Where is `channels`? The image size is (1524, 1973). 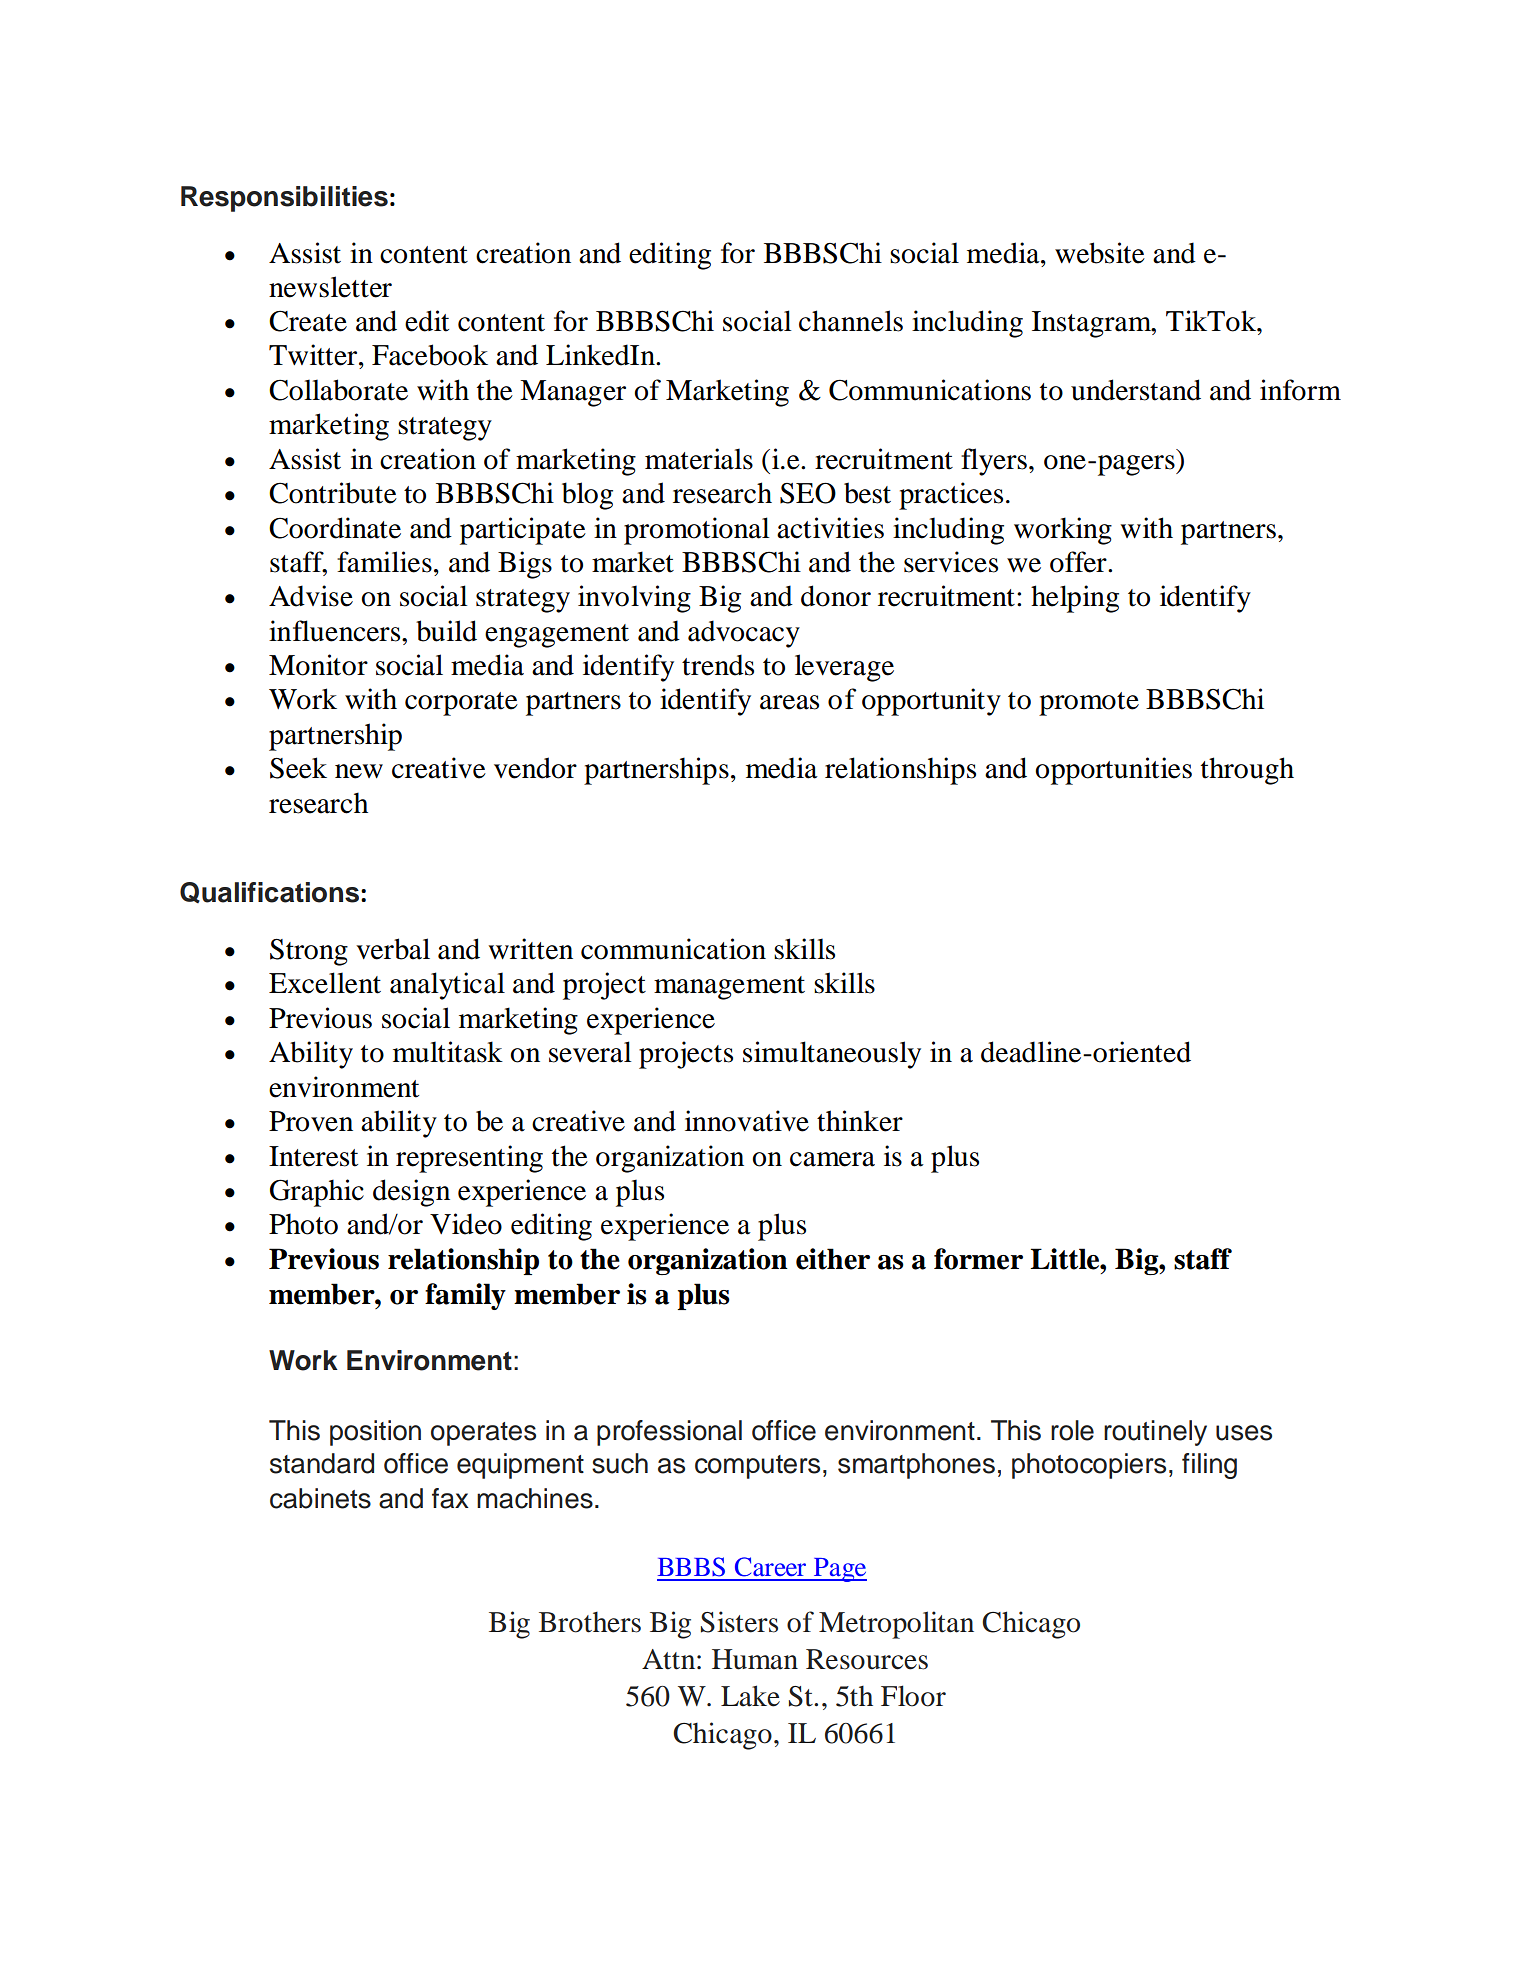 channels is located at coordinates (851, 321).
